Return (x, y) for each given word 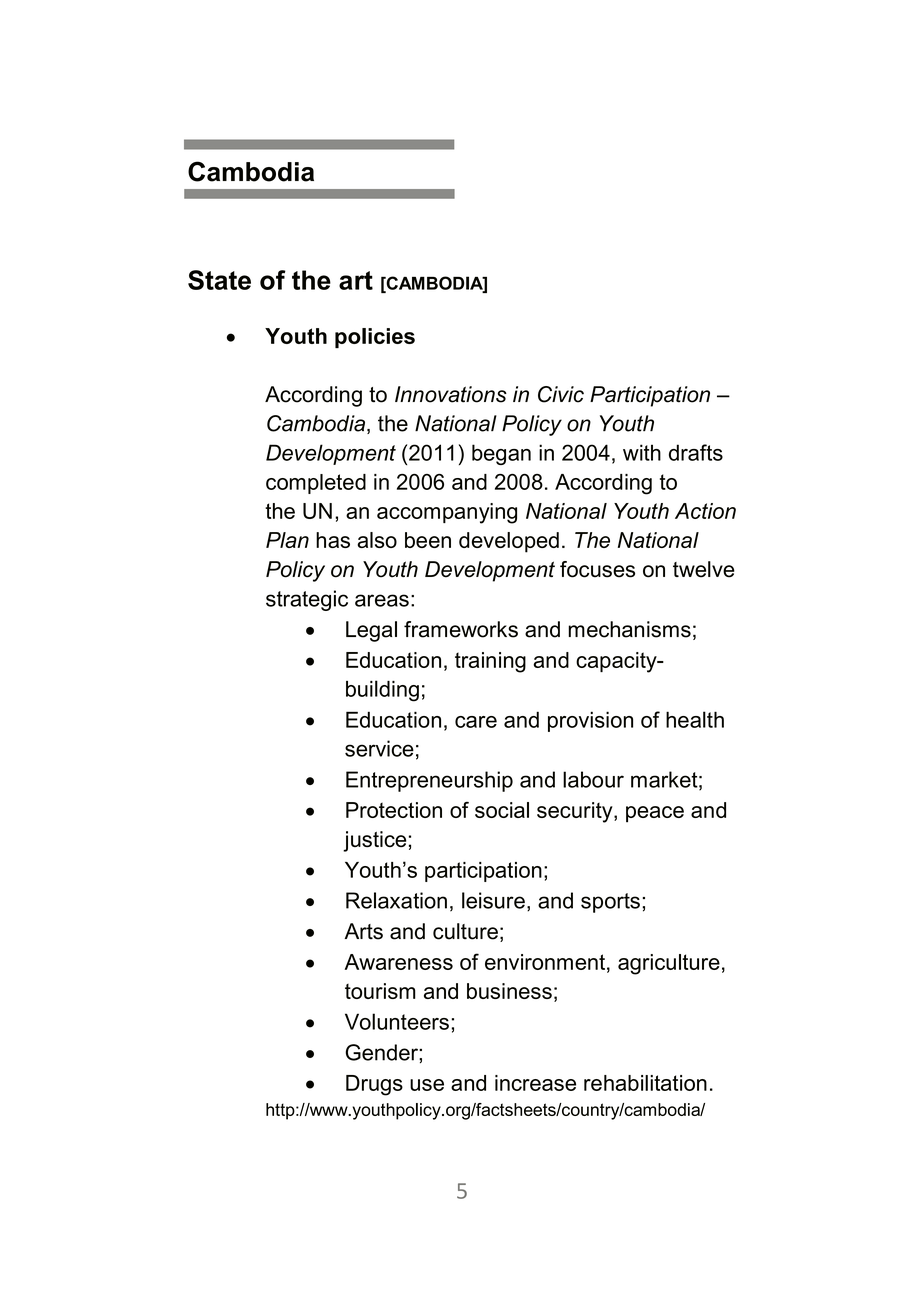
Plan (287, 540)
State (219, 280)
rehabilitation (645, 1083)
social (502, 810)
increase (535, 1083)
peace (655, 814)
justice (374, 841)
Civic (561, 394)
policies (375, 338)
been (428, 540)
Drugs (374, 1085)
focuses (597, 569)
